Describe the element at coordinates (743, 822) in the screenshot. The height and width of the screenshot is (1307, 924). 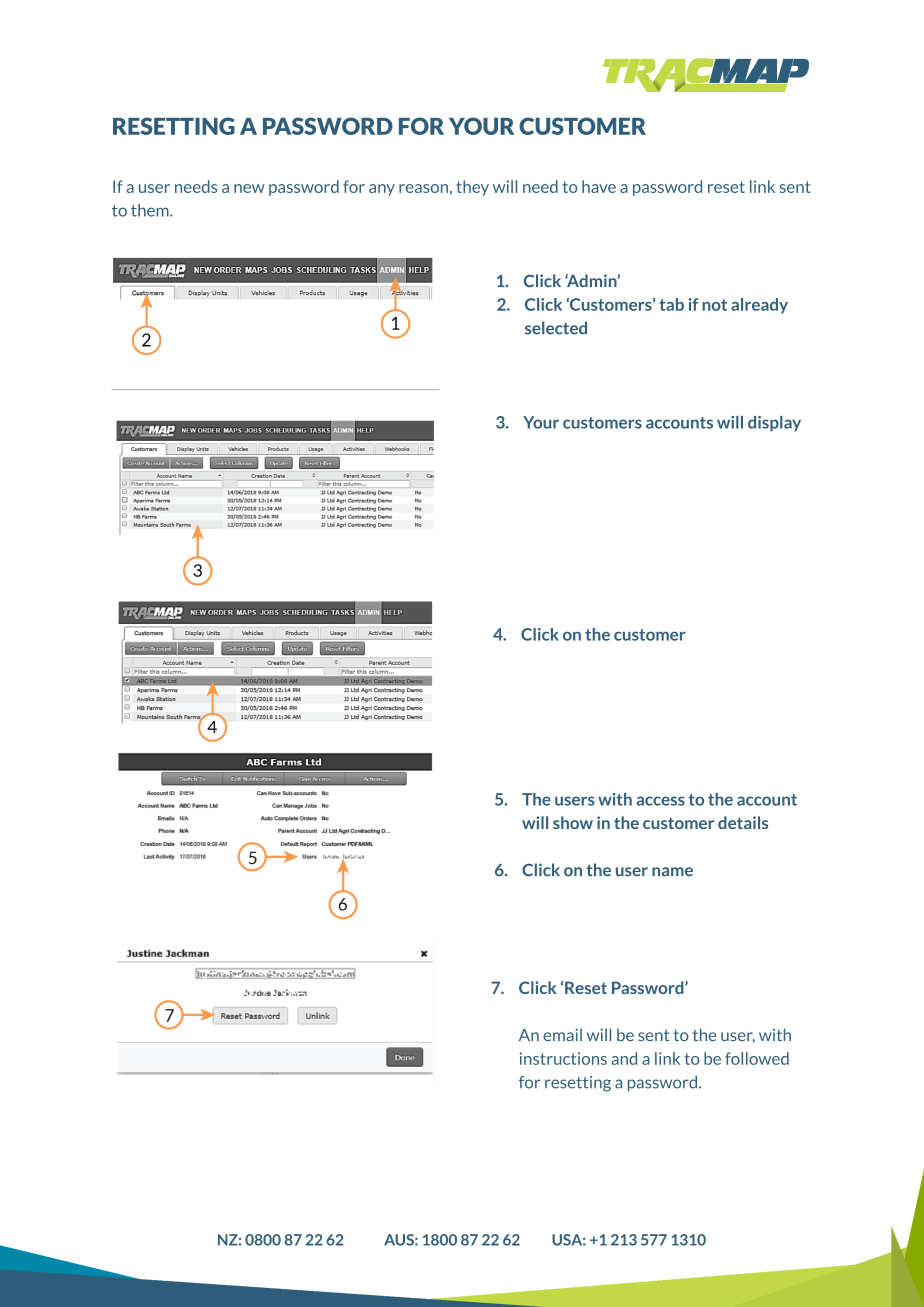
I see `details` at that location.
